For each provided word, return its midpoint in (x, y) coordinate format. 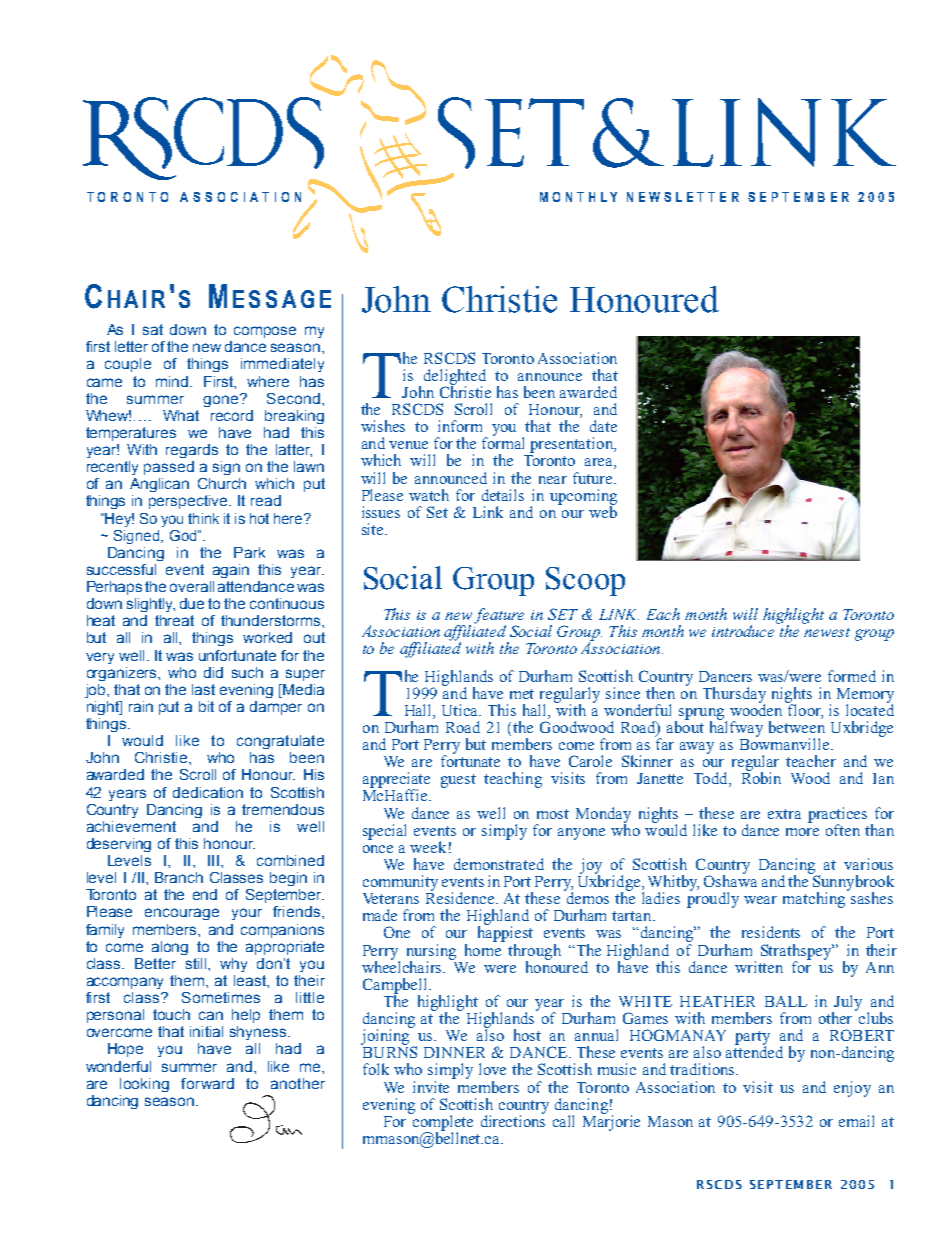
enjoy (852, 1089)
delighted (455, 378)
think (203, 518)
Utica (461, 710)
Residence (461, 897)
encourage (182, 914)
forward (207, 1083)
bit (206, 706)
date (603, 426)
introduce (745, 630)
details (503, 495)
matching (815, 899)
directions (513, 1120)
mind (173, 381)
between (797, 727)
